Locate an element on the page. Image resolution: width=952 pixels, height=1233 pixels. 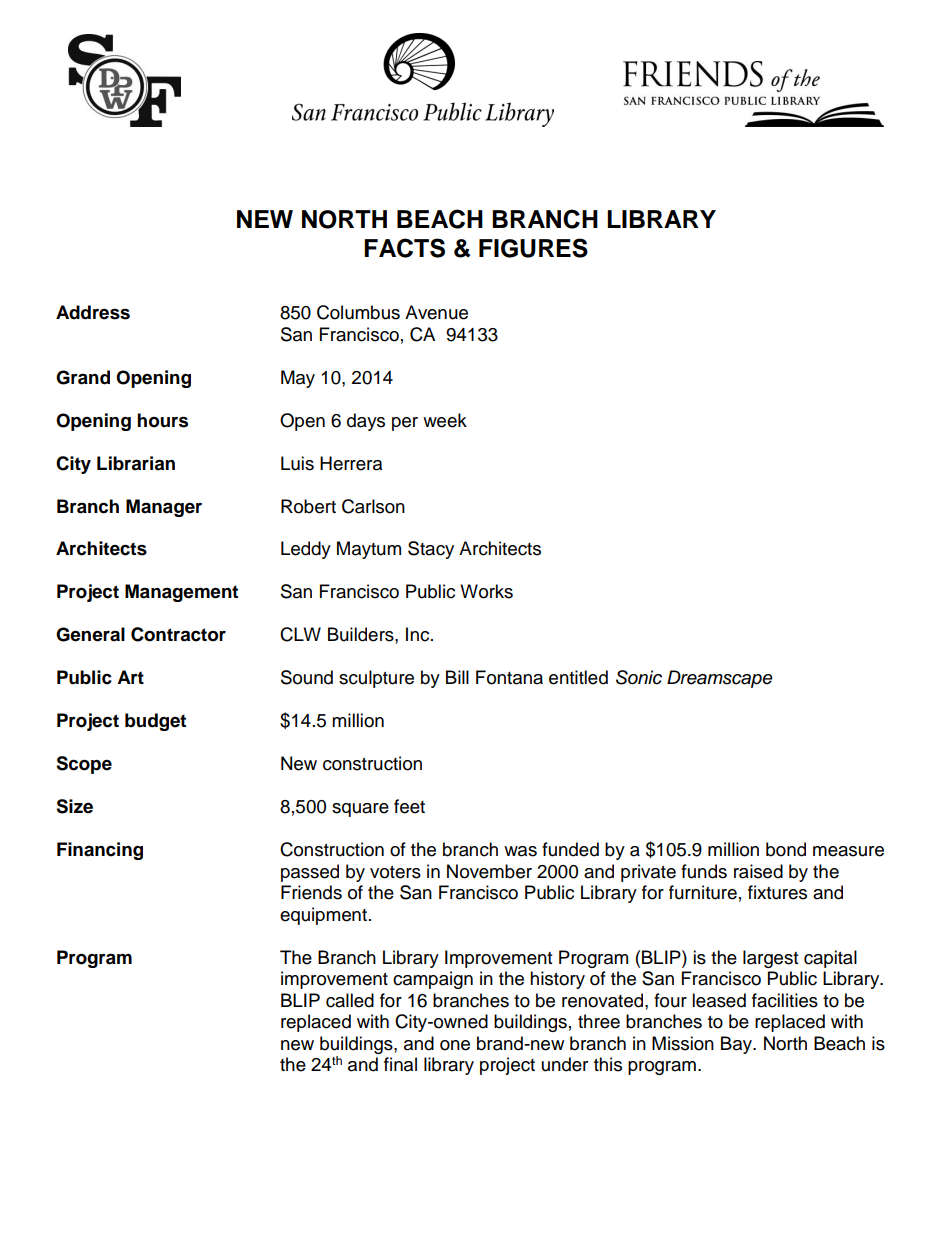
Financing is located at coordinates (100, 851).
